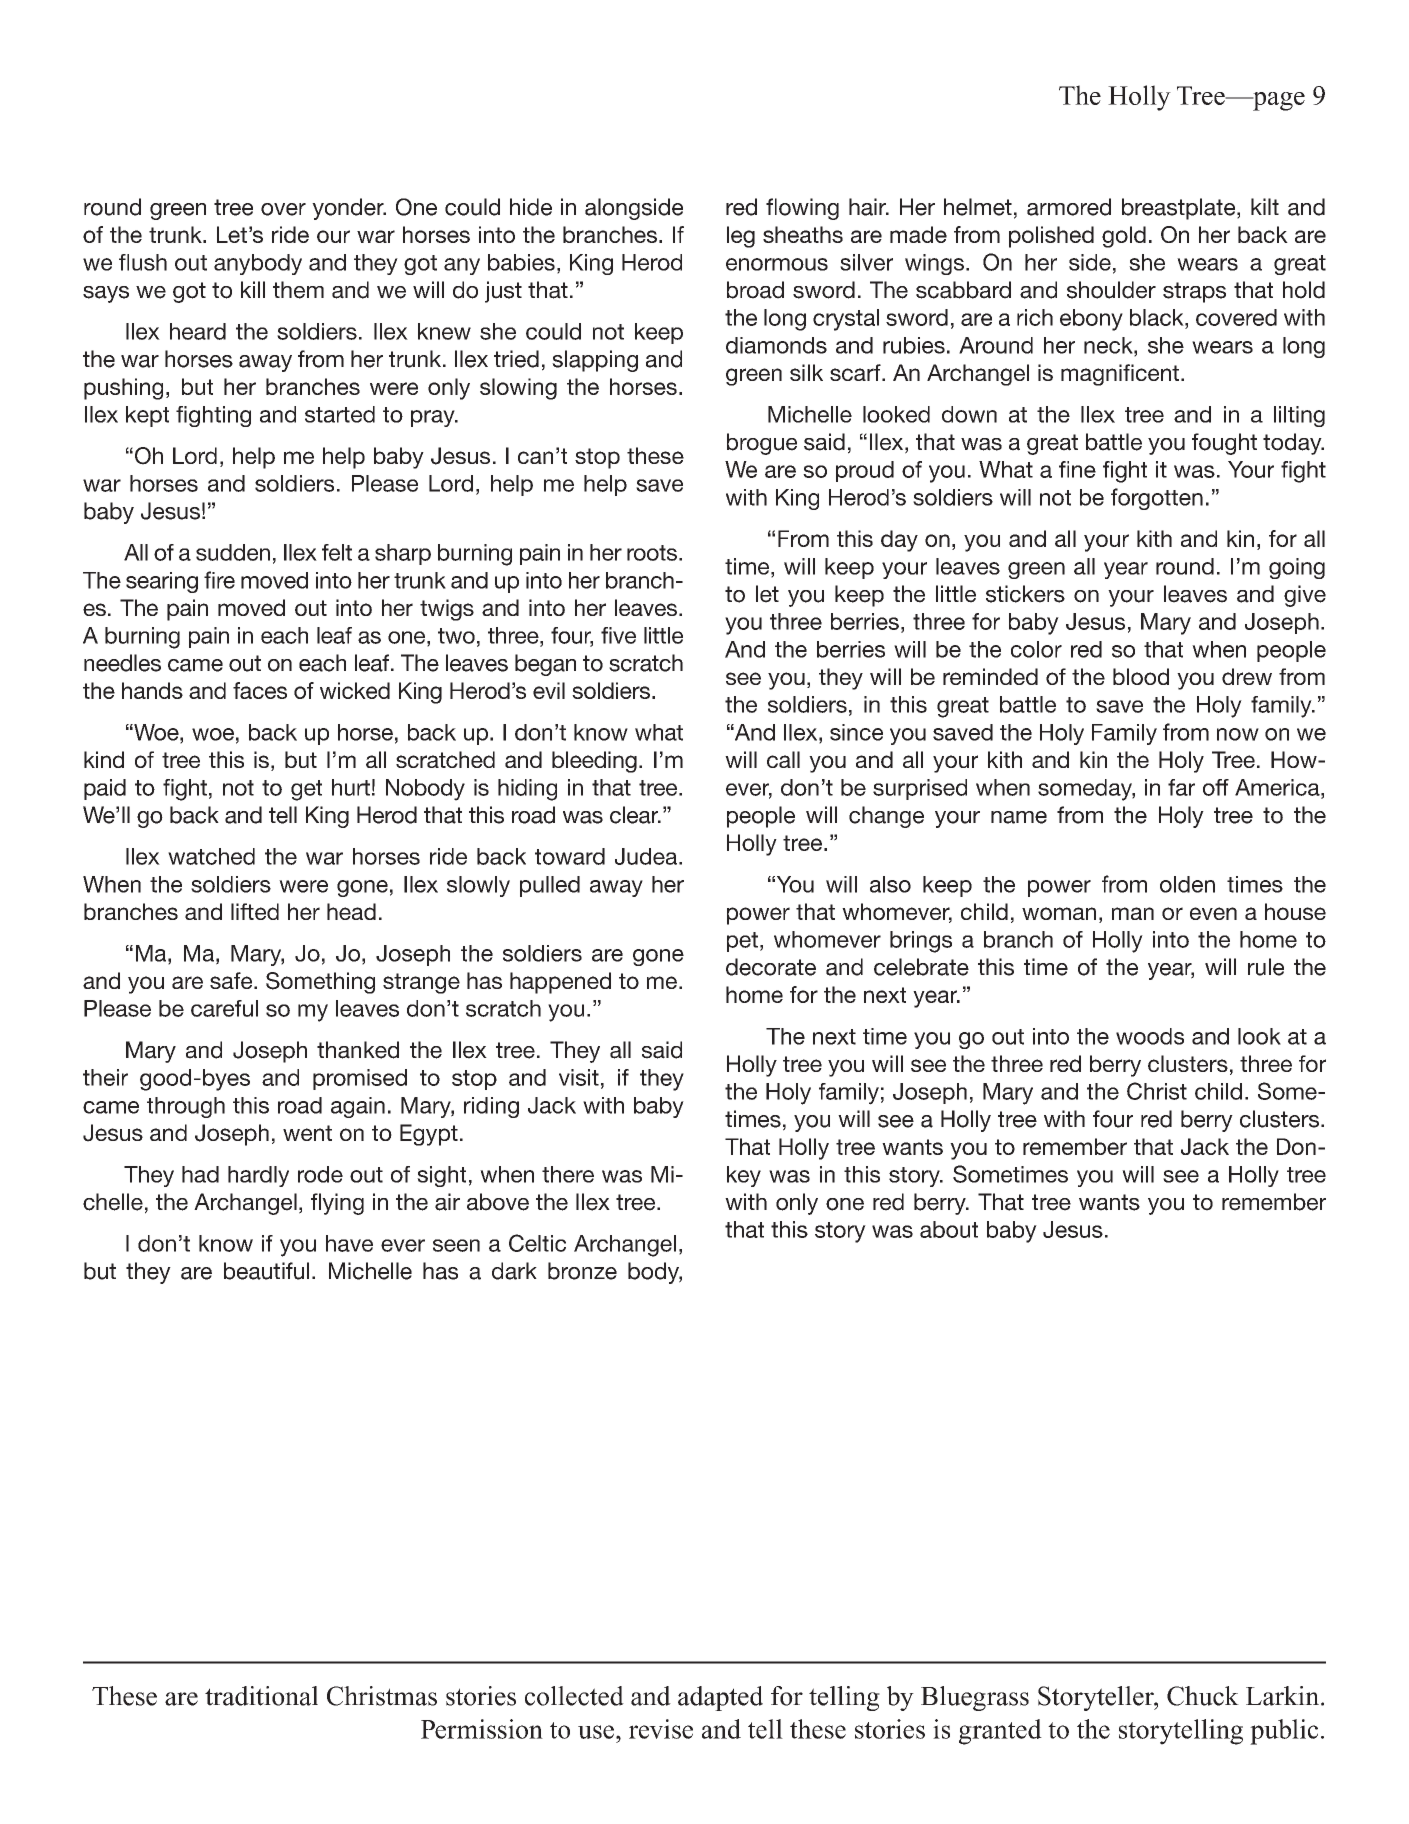  What do you see at coordinates (949, 1229) in the image?
I see `about` at bounding box center [949, 1229].
